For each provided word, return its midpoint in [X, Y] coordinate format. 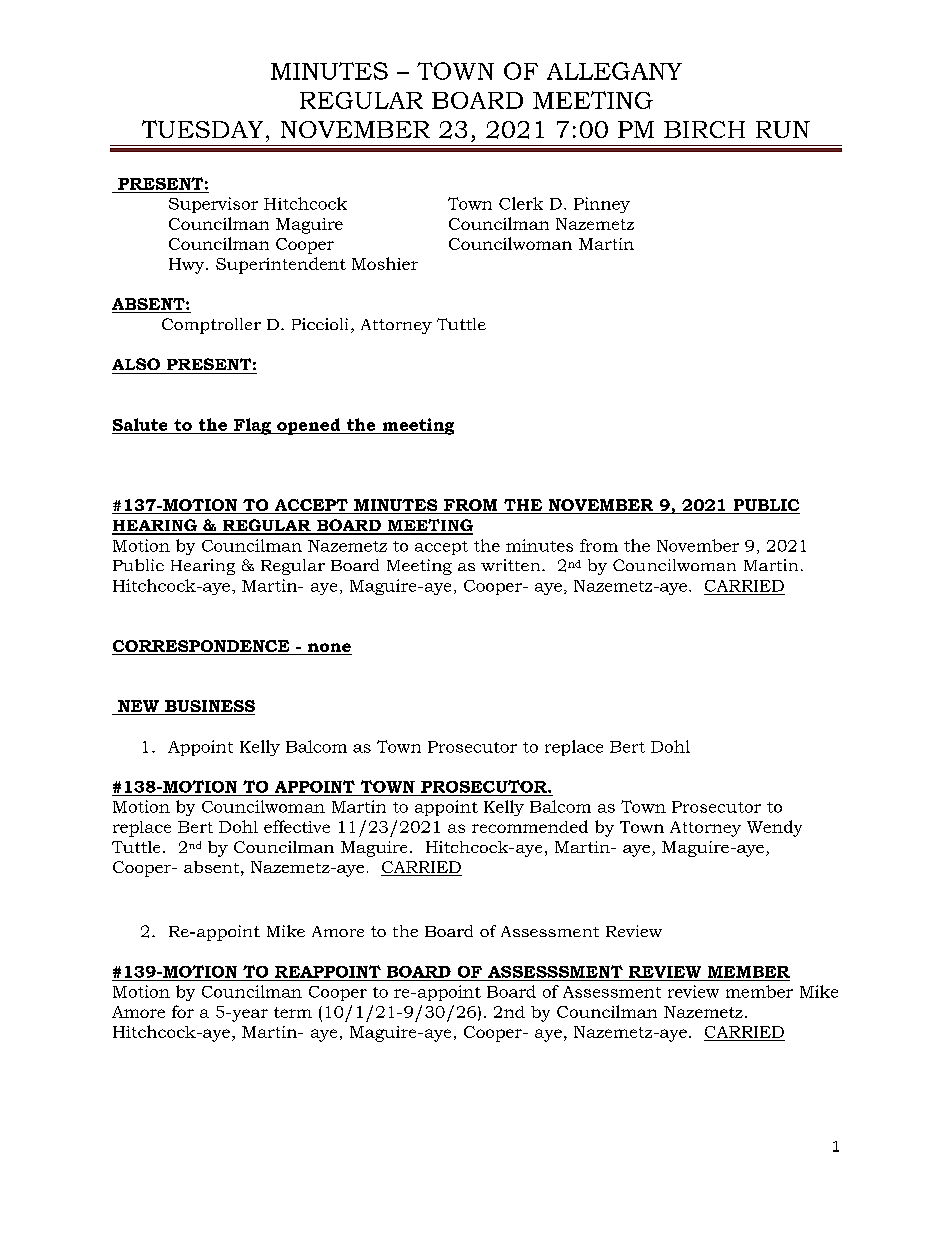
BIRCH [704, 129]
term [293, 1012]
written [512, 565]
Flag [252, 426]
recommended [530, 826]
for [183, 1011]
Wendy [774, 828]
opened [309, 426]
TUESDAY [202, 129]
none [329, 649]
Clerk [521, 203]
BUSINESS [209, 707]
